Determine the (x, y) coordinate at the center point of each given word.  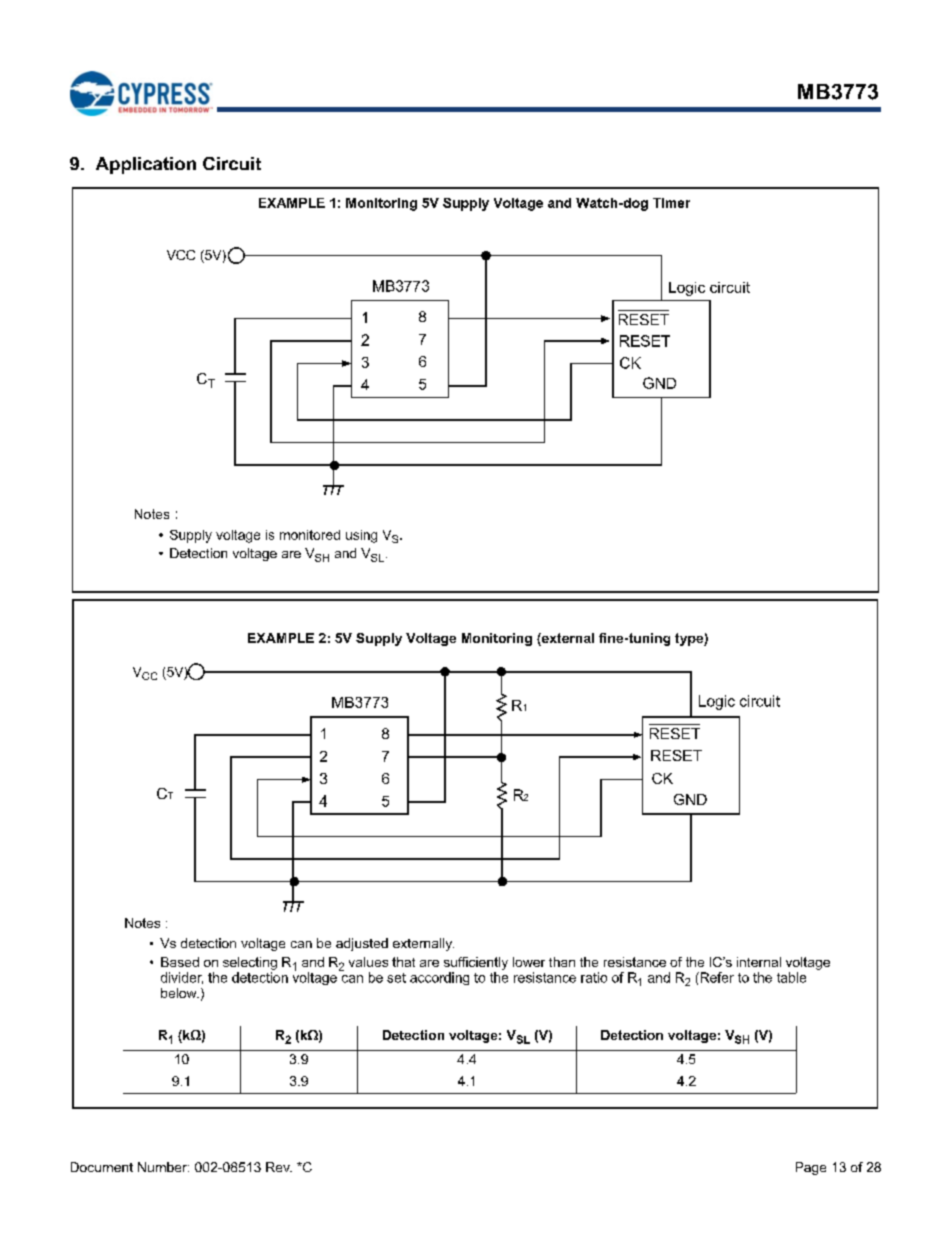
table (791, 977)
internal (759, 962)
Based (180, 962)
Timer (671, 203)
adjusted (362, 944)
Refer (716, 977)
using (361, 536)
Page (811, 1168)
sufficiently (476, 963)
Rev (279, 1167)
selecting (250, 963)
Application (146, 165)
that (403, 962)
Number (163, 1167)
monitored (310, 535)
